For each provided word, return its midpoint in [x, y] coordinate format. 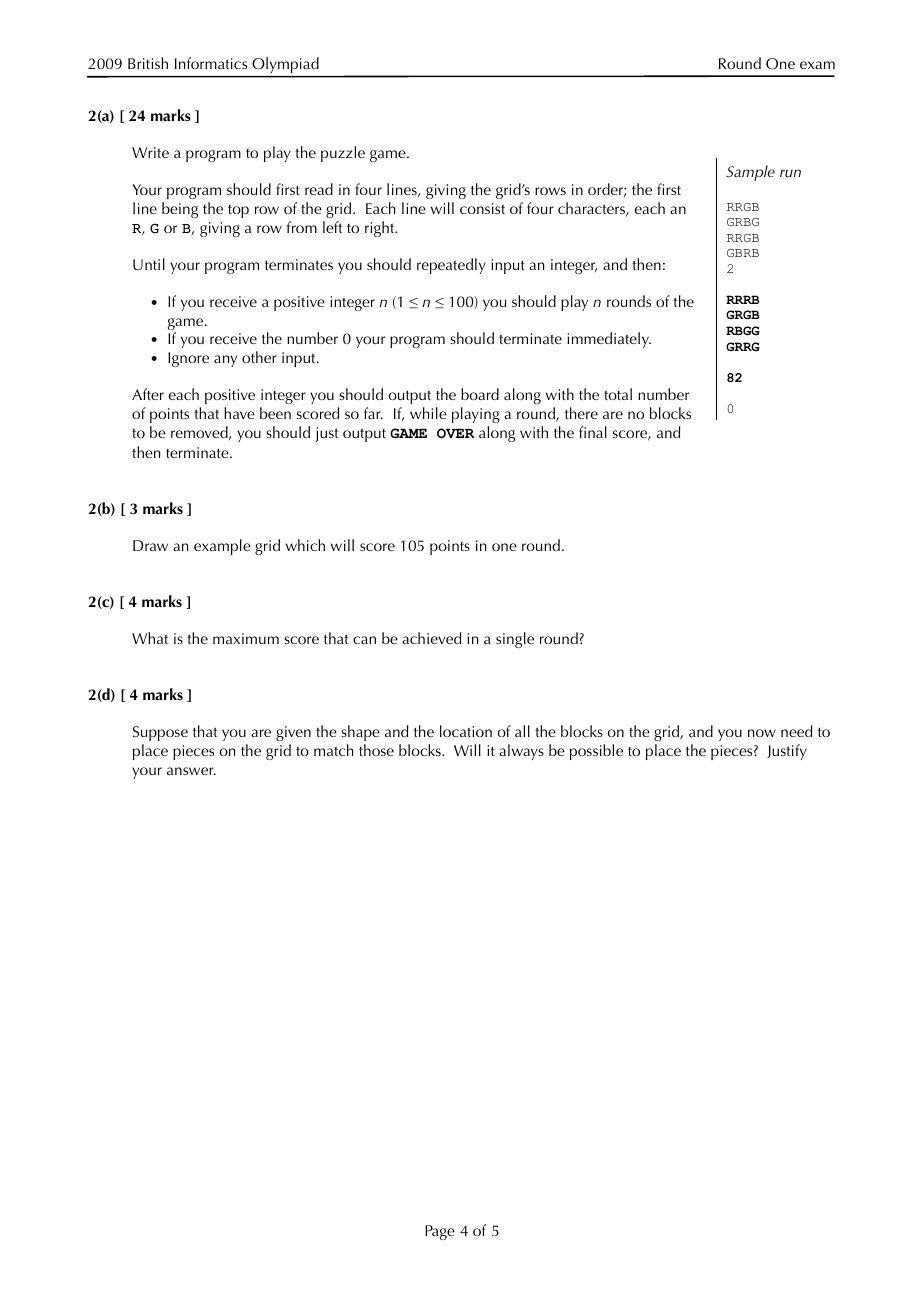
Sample [750, 173]
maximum [246, 638]
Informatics [211, 63]
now [762, 733]
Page [440, 1232]
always [521, 752]
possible [596, 752]
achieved [431, 638]
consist [482, 208]
